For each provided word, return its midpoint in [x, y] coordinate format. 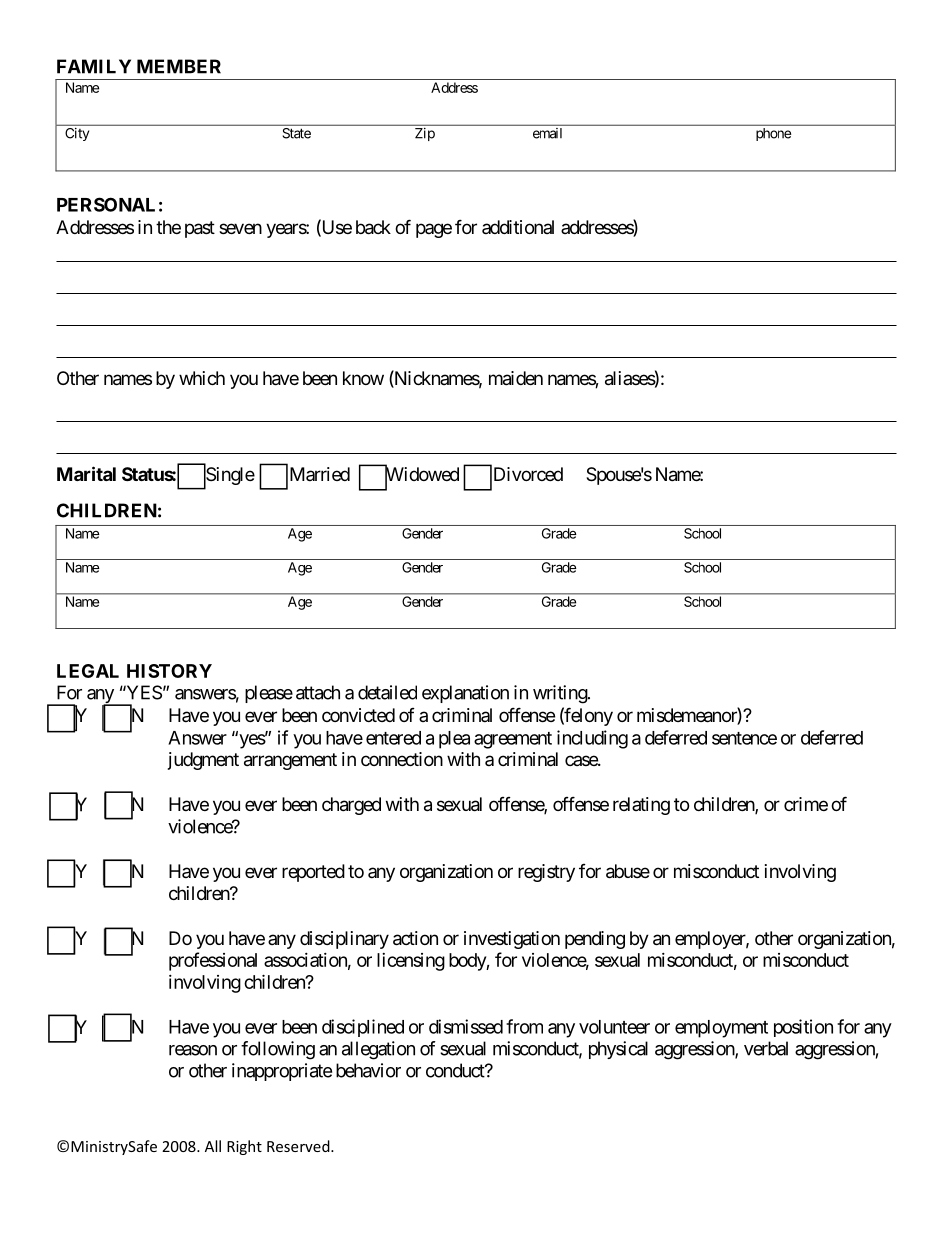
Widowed [422, 475]
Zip [425, 134]
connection [402, 759]
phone [773, 134]
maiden [516, 378]
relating [641, 806]
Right [244, 1147]
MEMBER [179, 66]
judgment [203, 761]
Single [229, 477]
